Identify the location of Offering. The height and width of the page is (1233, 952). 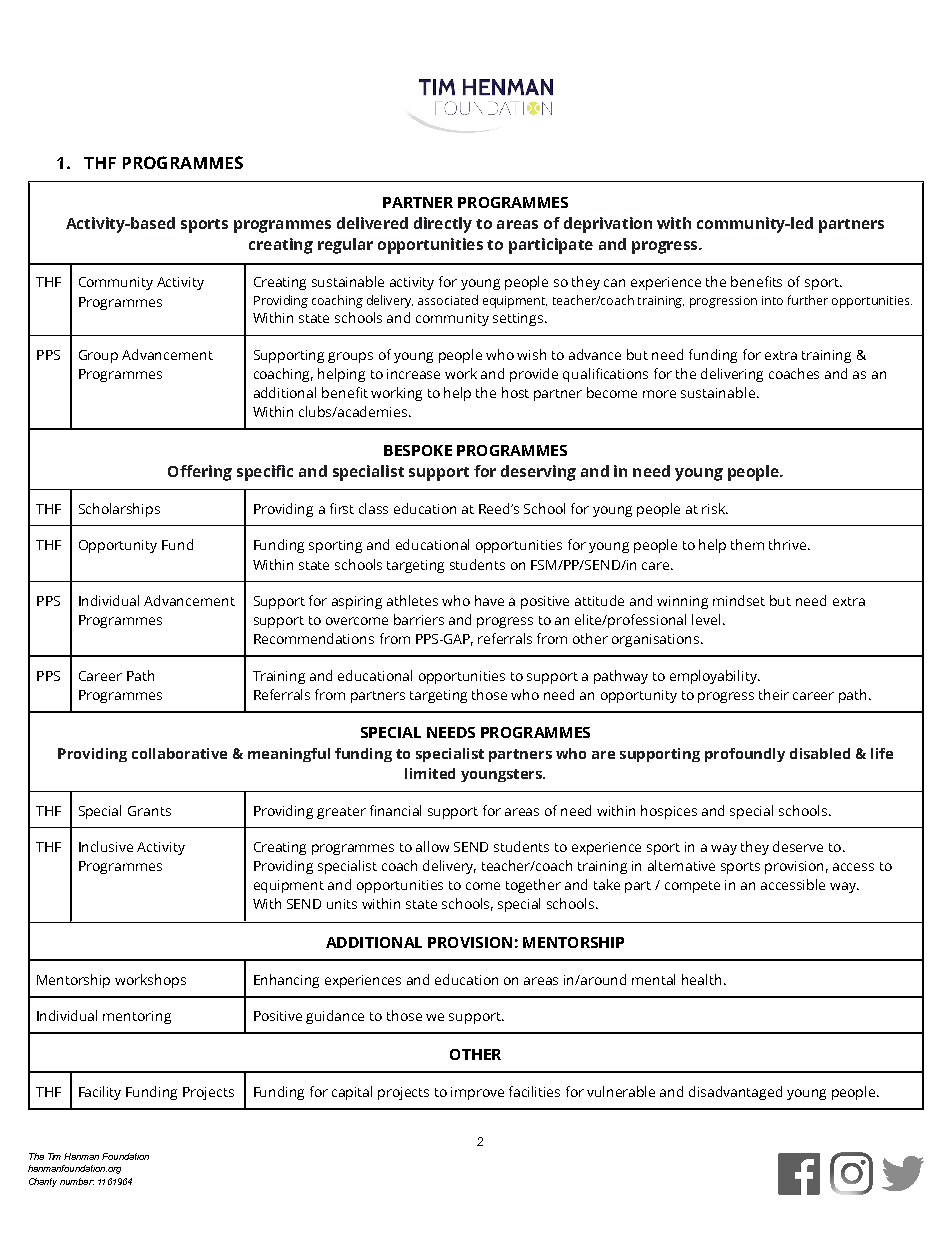
(200, 473).
